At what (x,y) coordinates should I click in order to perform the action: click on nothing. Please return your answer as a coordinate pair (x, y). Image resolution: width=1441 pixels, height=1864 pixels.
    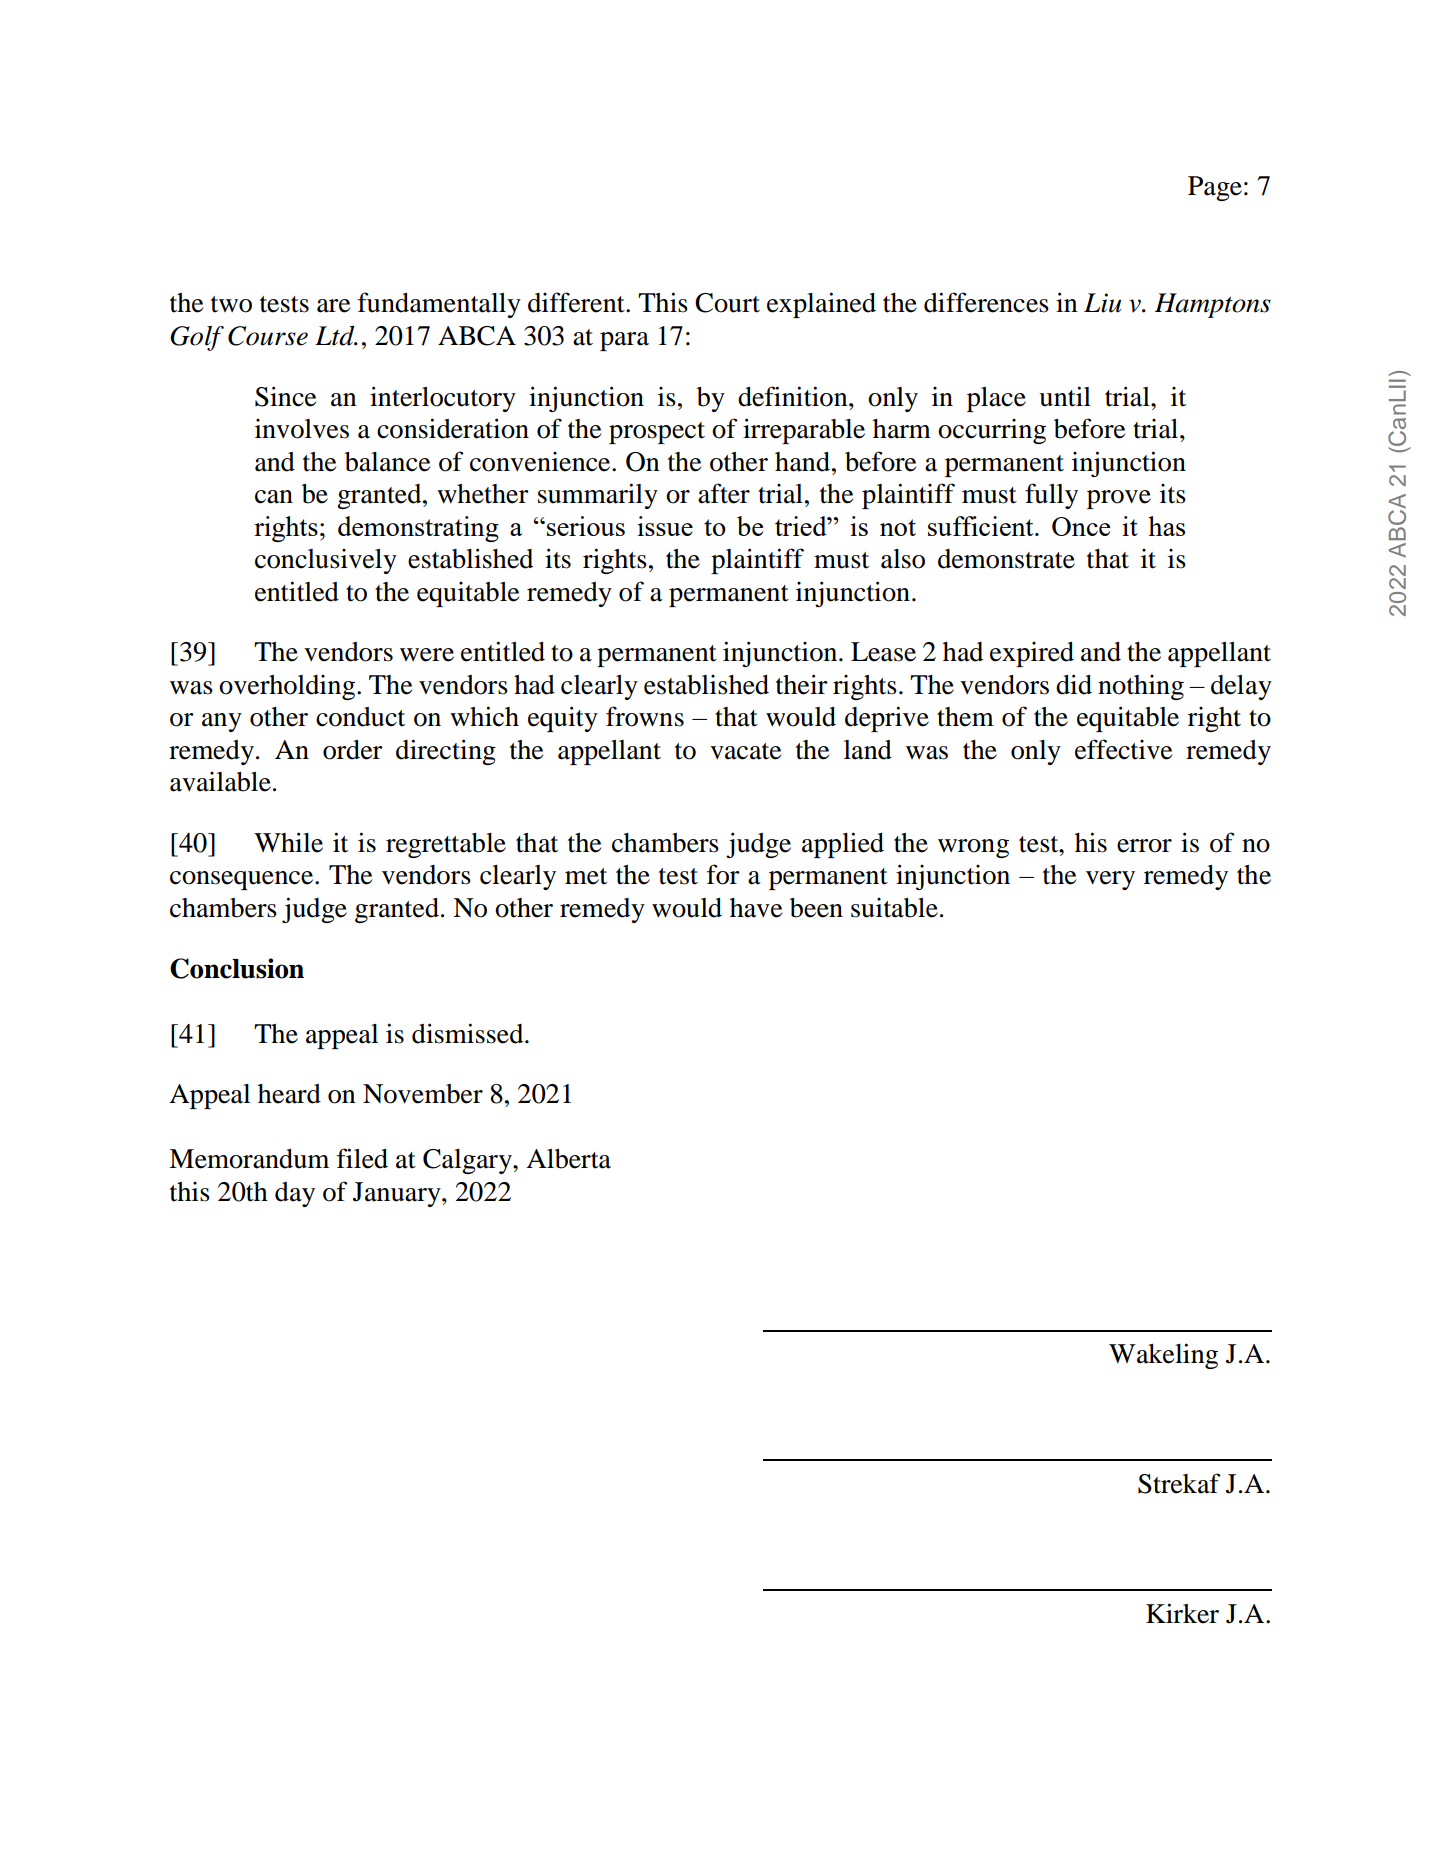
    Looking at the image, I should click on (1141, 687).
